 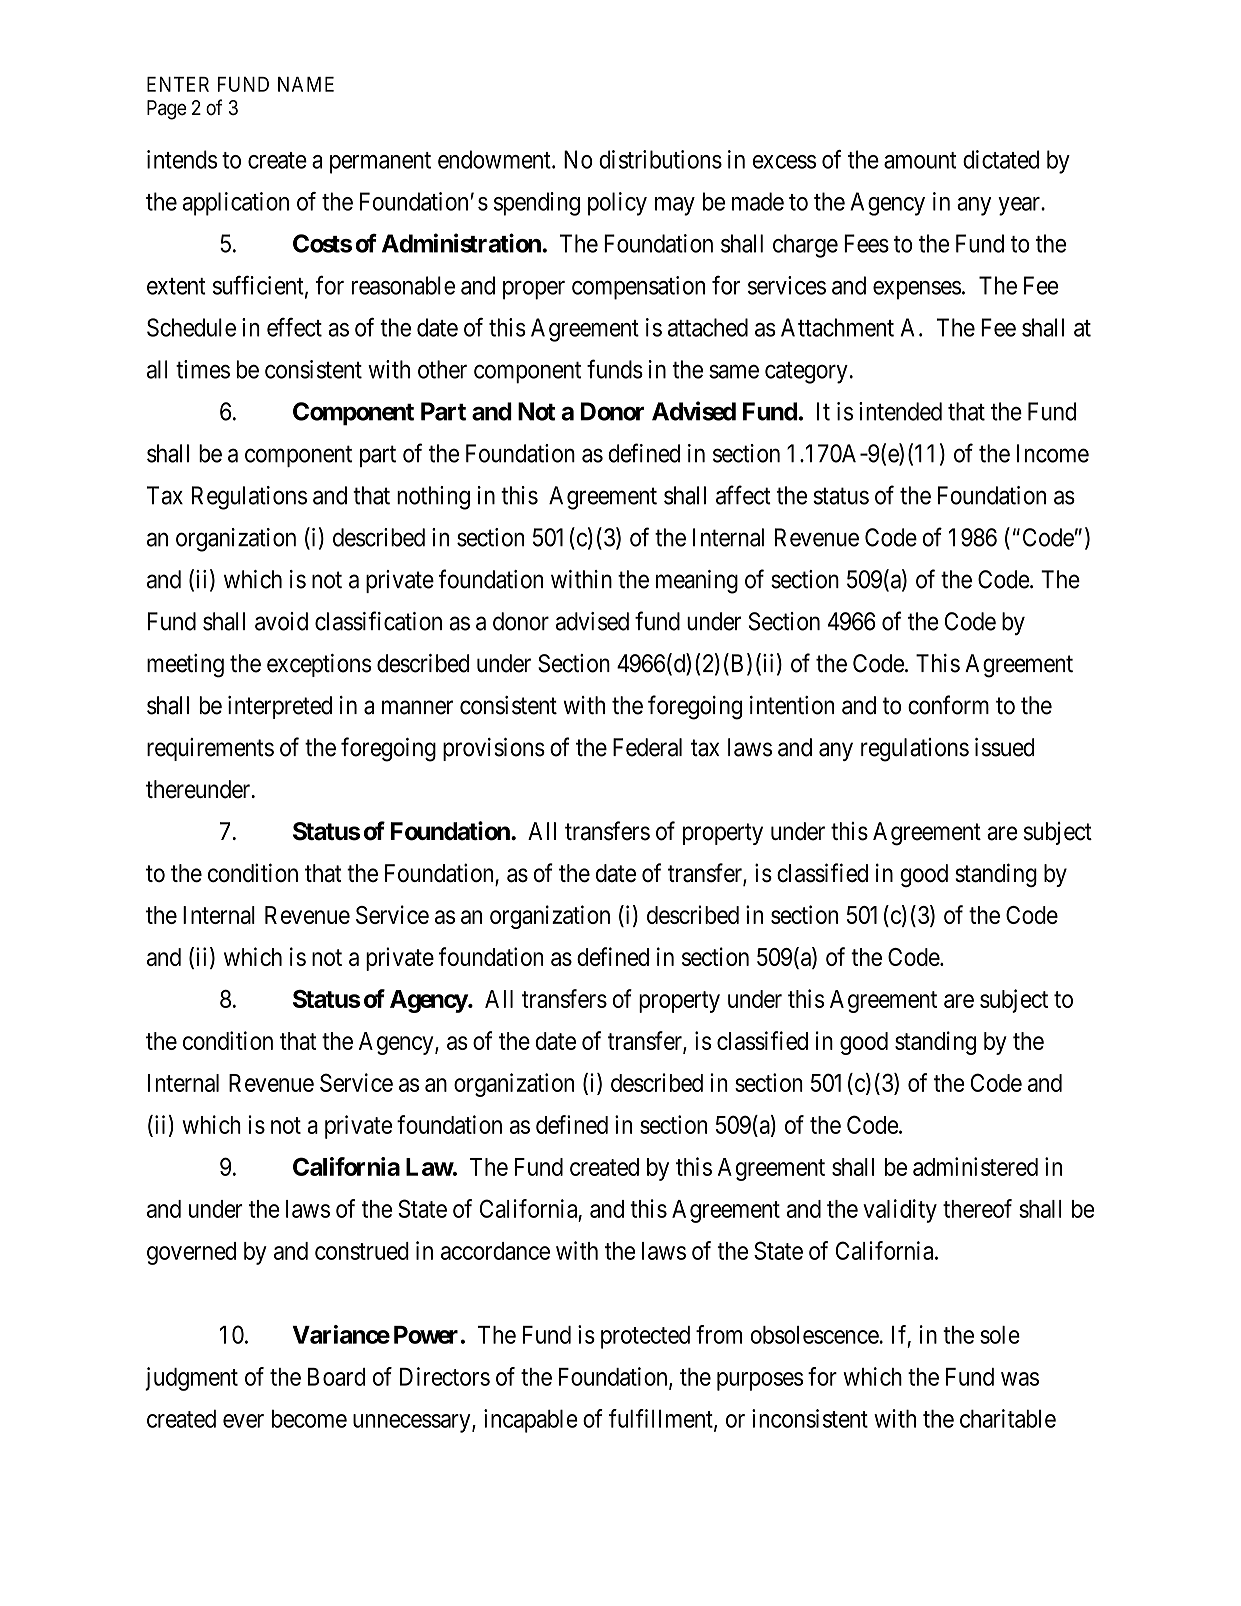 I want to click on meaning, so click(x=697, y=582).
